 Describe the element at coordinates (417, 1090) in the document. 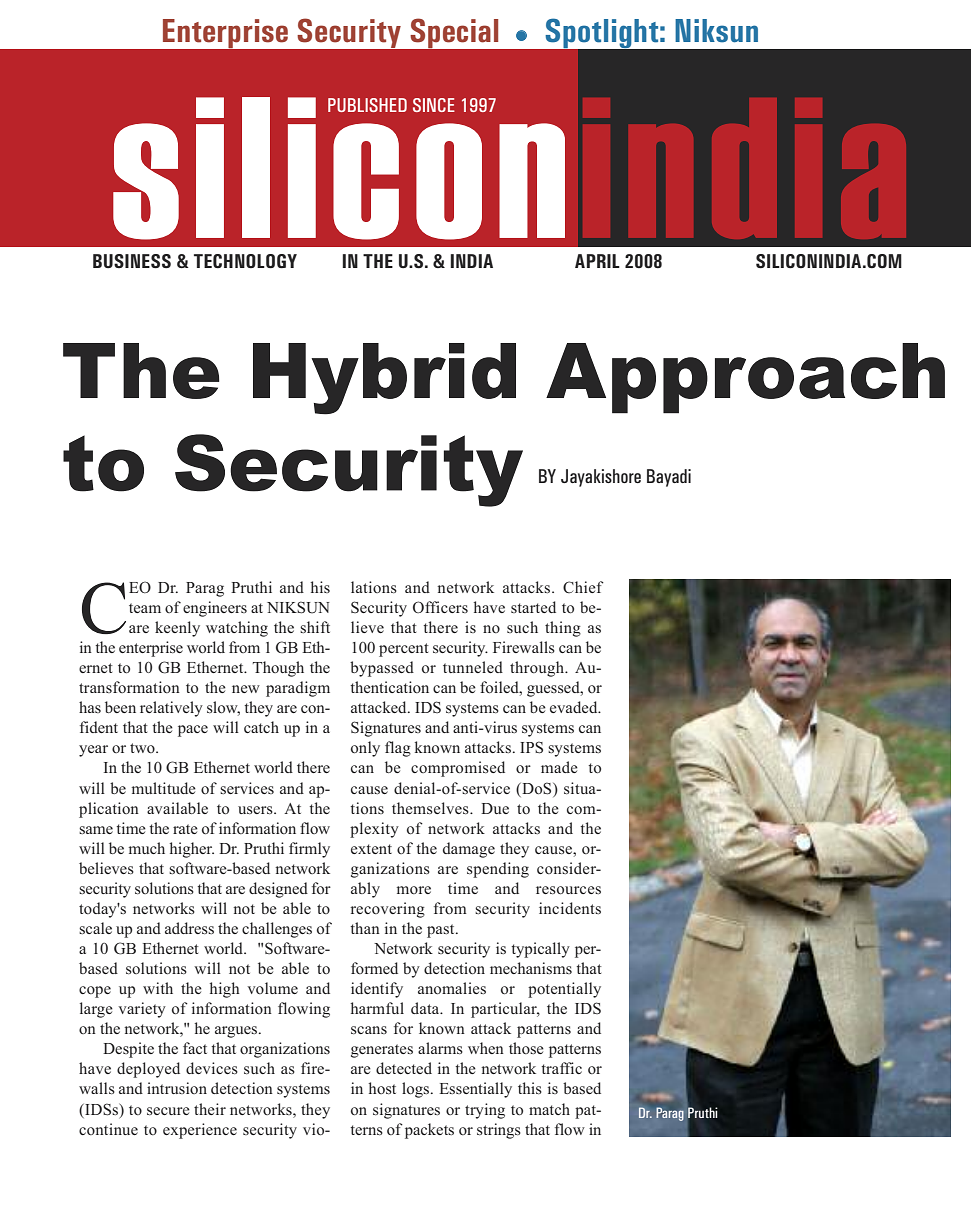

I see `logs` at that location.
